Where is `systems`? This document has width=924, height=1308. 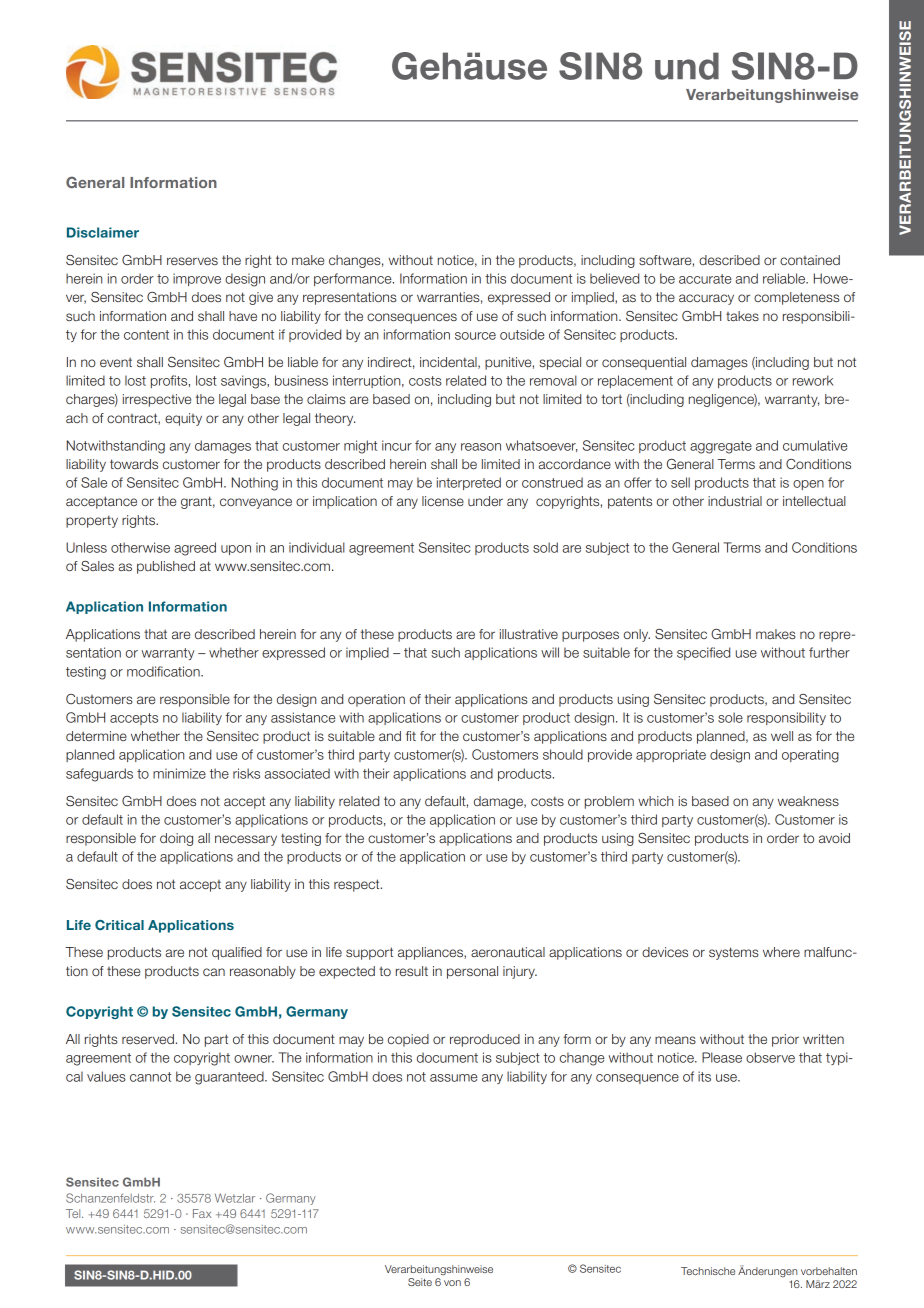
systems is located at coordinates (734, 953).
